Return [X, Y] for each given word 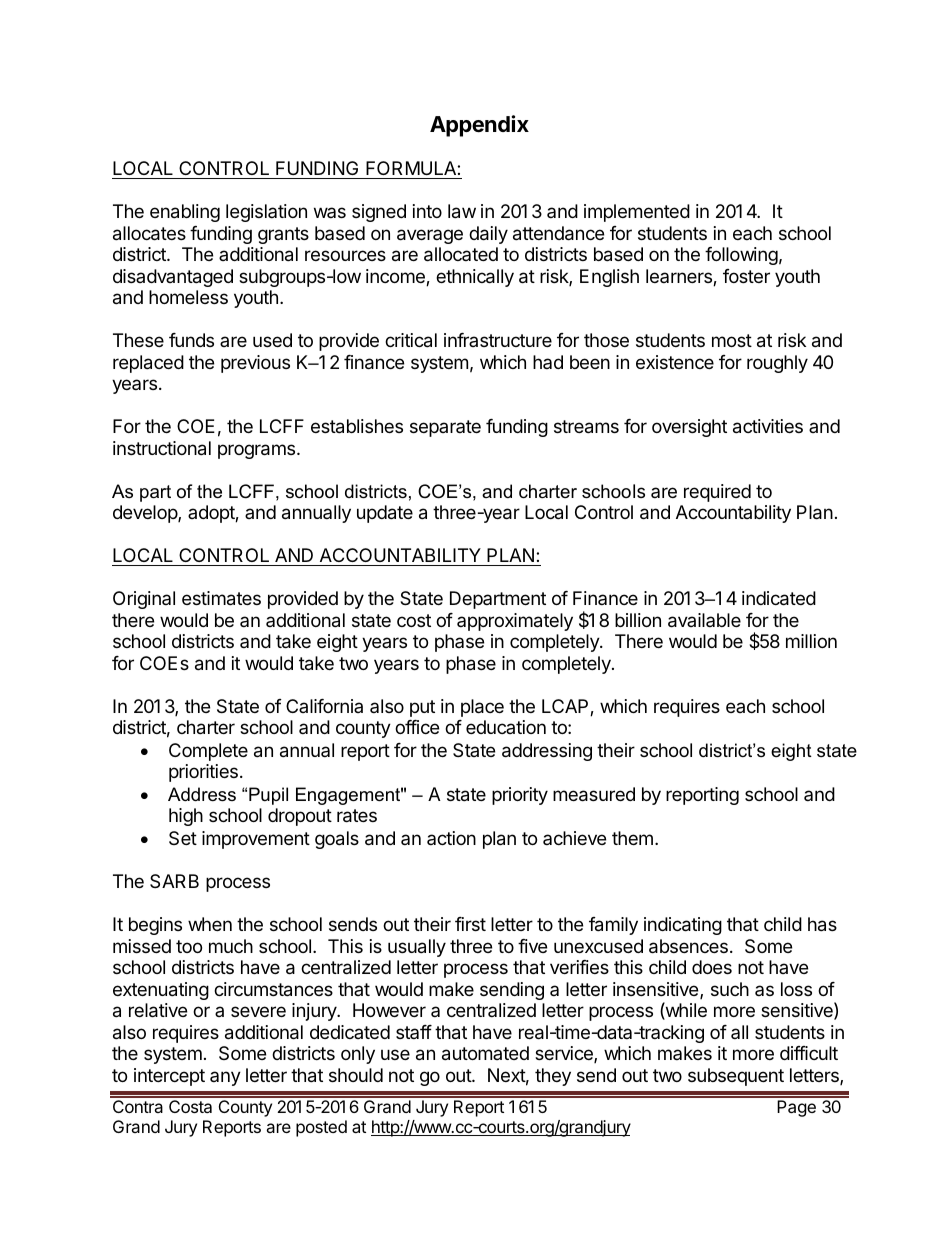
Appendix [479, 126]
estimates [221, 598]
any [225, 1078]
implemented [637, 213]
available [704, 620]
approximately [515, 622]
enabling [185, 213]
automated [485, 1053]
